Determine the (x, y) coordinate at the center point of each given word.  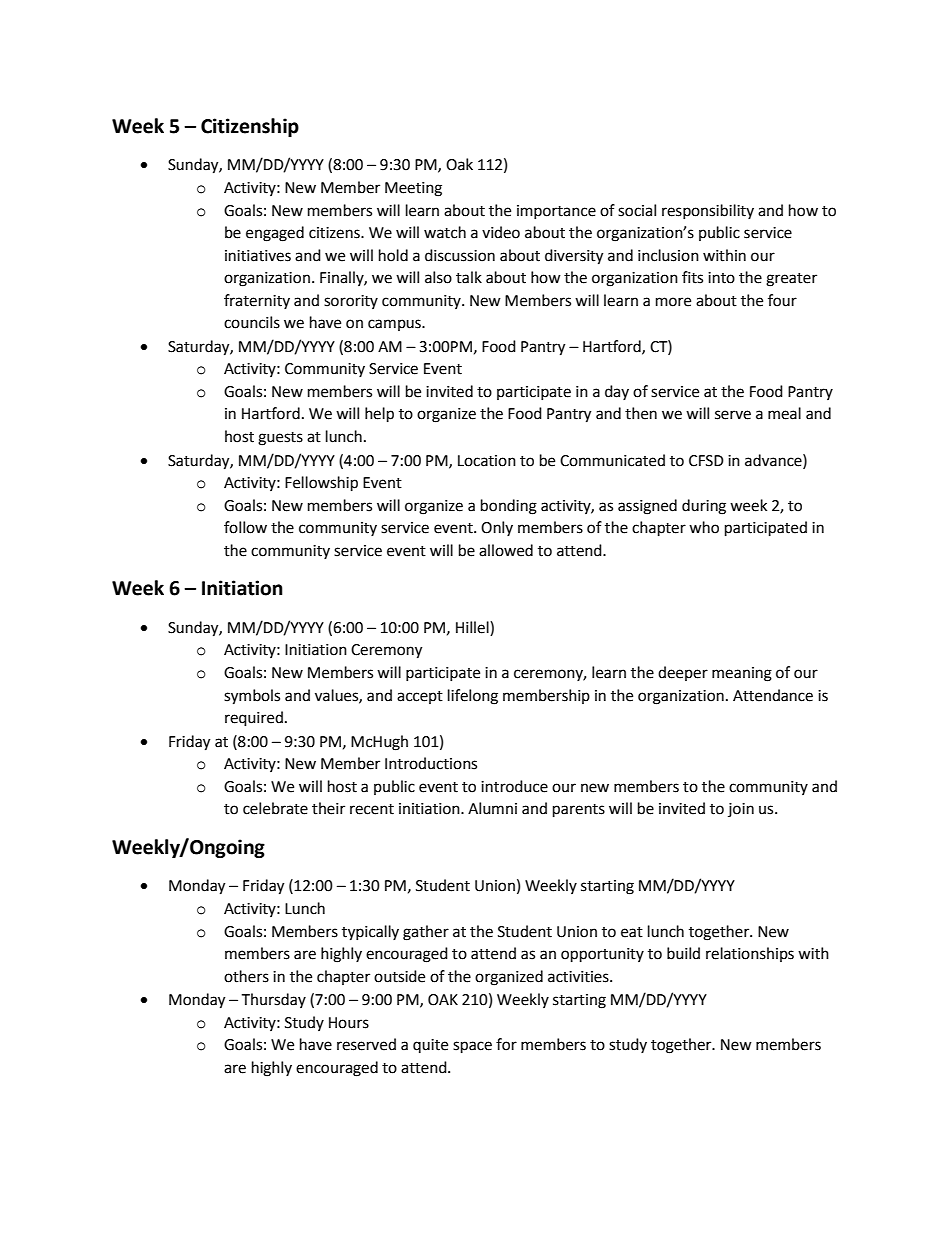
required (254, 719)
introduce (514, 786)
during (704, 507)
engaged (275, 234)
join (741, 810)
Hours (349, 1023)
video (501, 232)
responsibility (708, 211)
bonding (509, 507)
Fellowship (321, 484)
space (472, 1047)
